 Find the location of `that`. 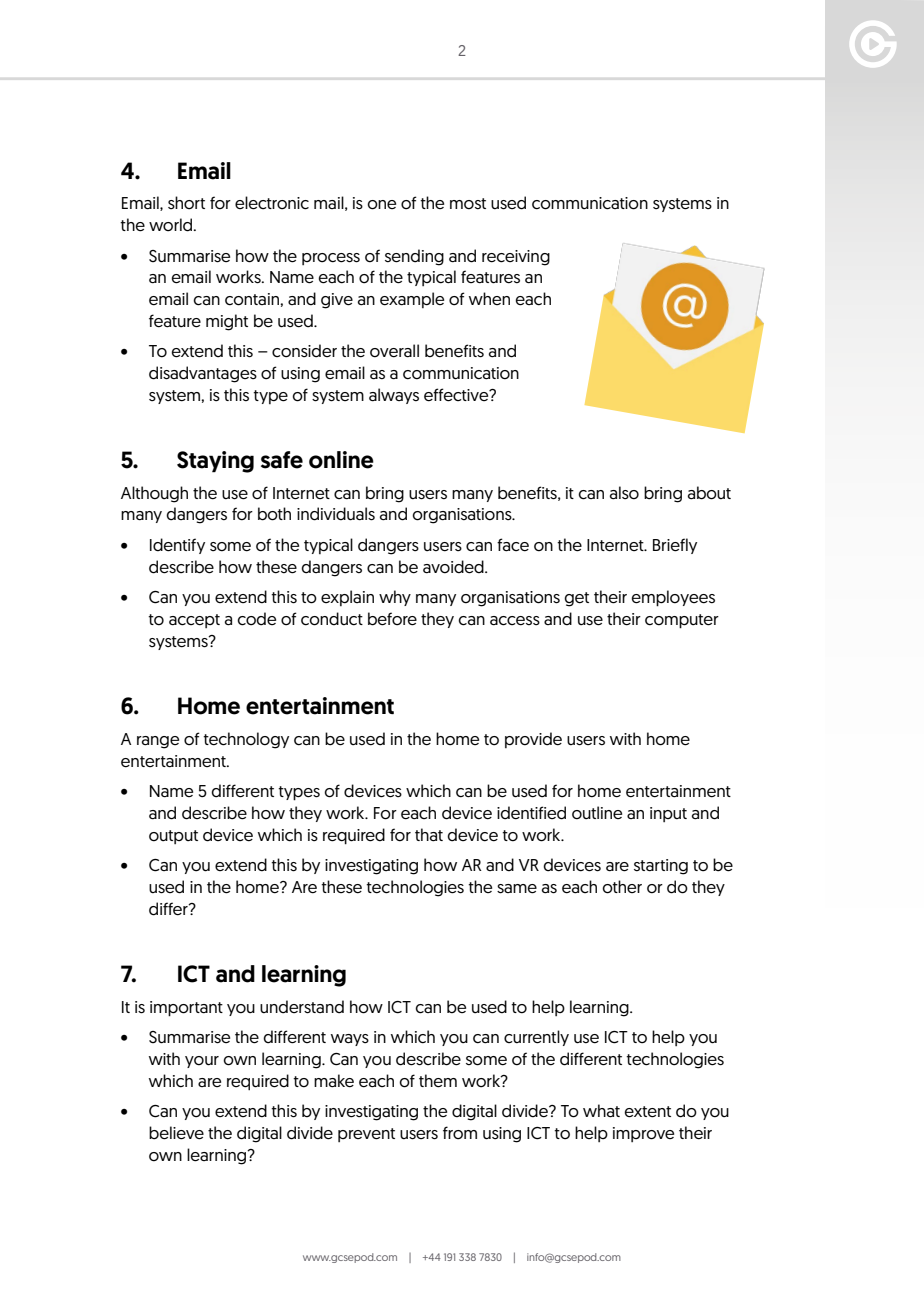

that is located at coordinates (429, 835).
